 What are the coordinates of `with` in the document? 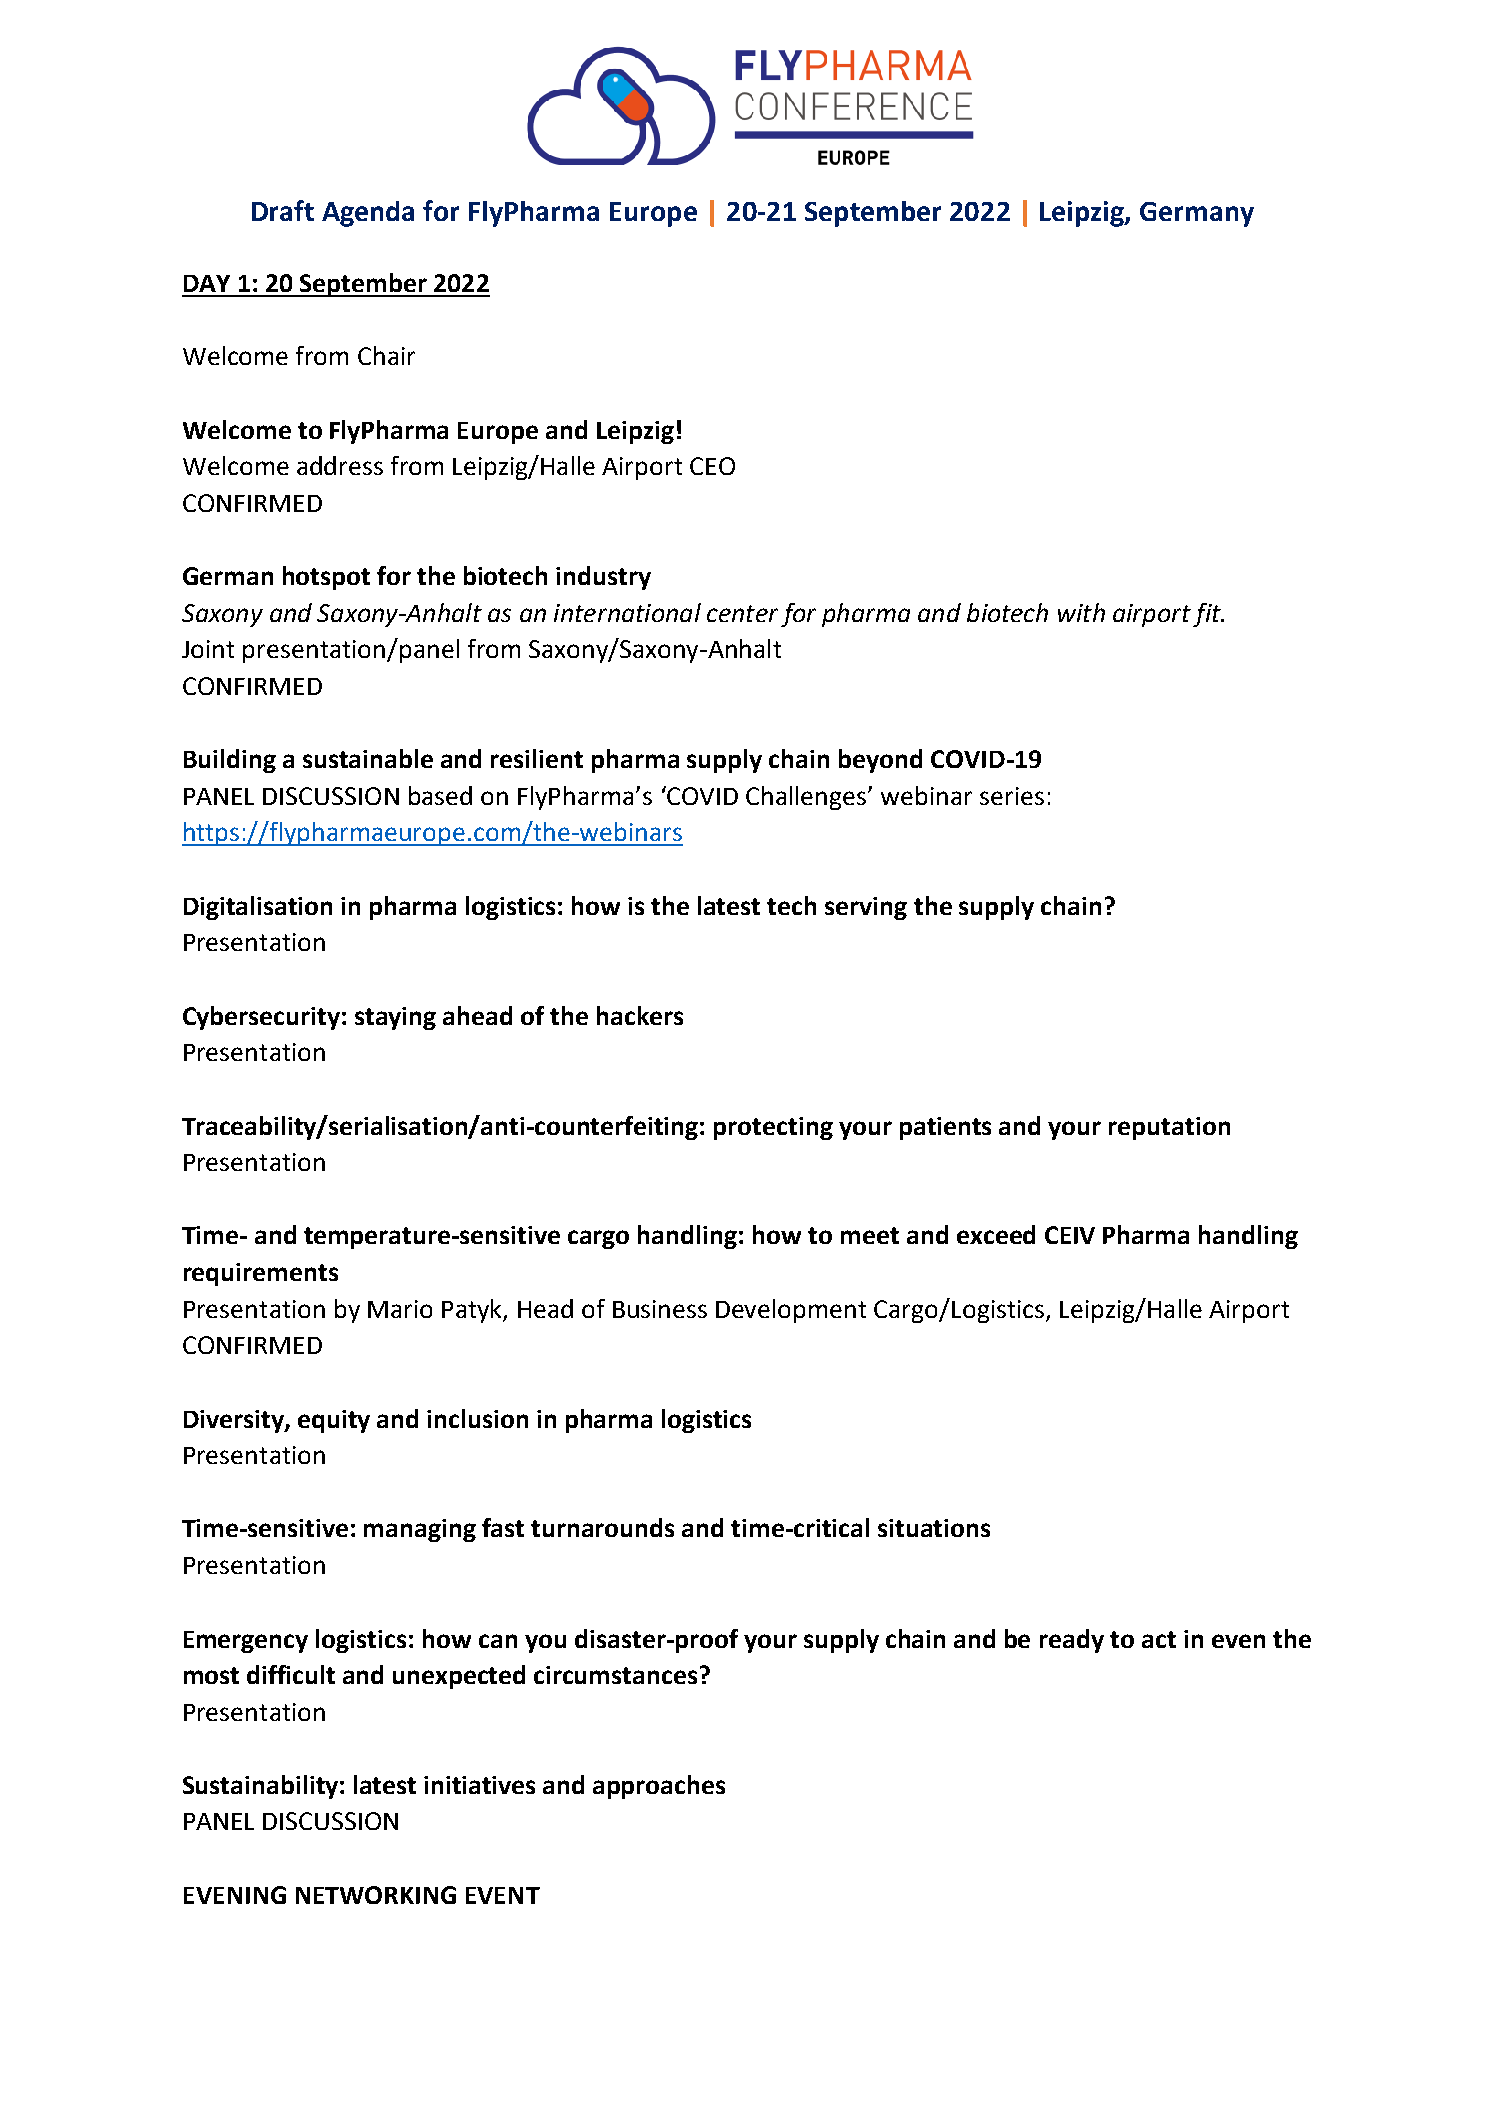 It's located at (1081, 612).
